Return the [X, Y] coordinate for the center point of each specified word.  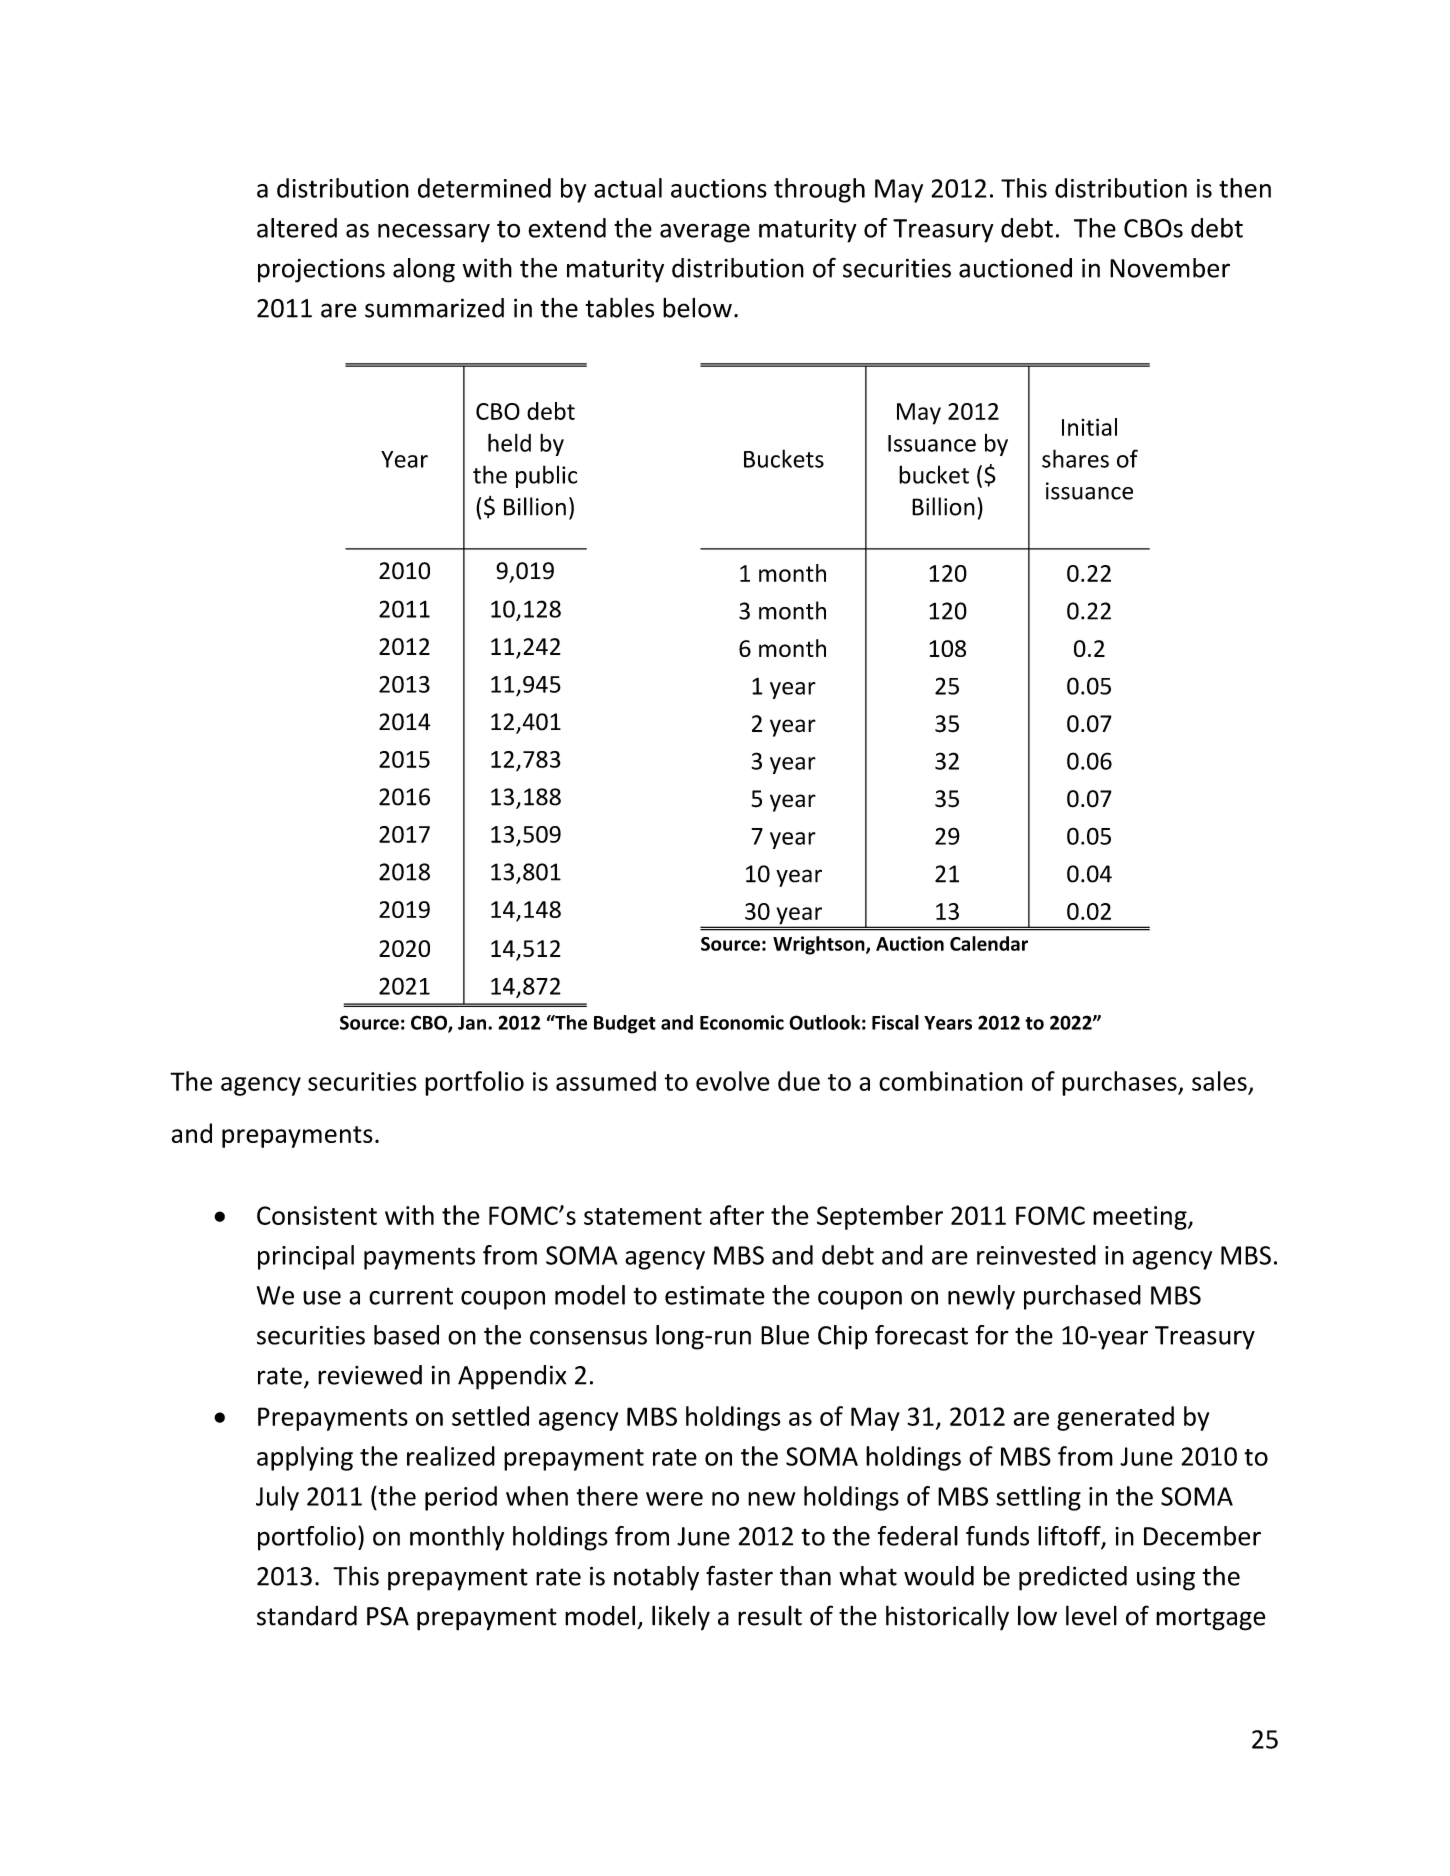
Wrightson [820, 945]
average [705, 233]
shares [1075, 458]
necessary [434, 233]
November [1170, 268]
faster [739, 1575]
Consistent [317, 1215]
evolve [732, 1081]
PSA [388, 1616]
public [547, 476]
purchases [1120, 1083]
